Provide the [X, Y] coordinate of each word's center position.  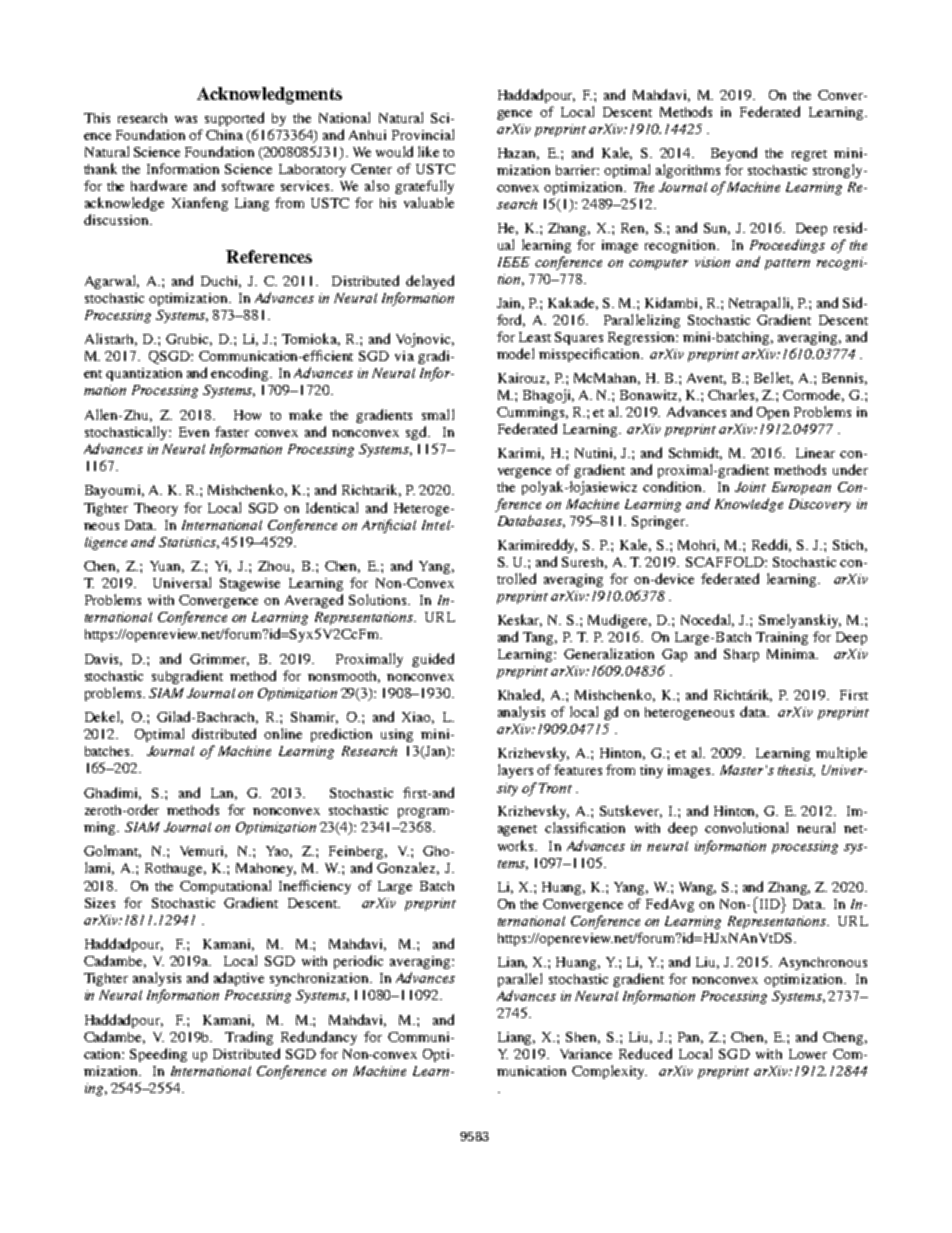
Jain [510, 304]
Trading [249, 1038]
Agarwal [112, 282]
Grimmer [219, 660]
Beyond [734, 154]
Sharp [741, 655]
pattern [787, 264]
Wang [697, 888]
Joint [750, 487]
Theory [156, 509]
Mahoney [266, 869]
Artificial [389, 526]
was [186, 119]
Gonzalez [408, 868]
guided [433, 660]
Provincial [423, 134]
